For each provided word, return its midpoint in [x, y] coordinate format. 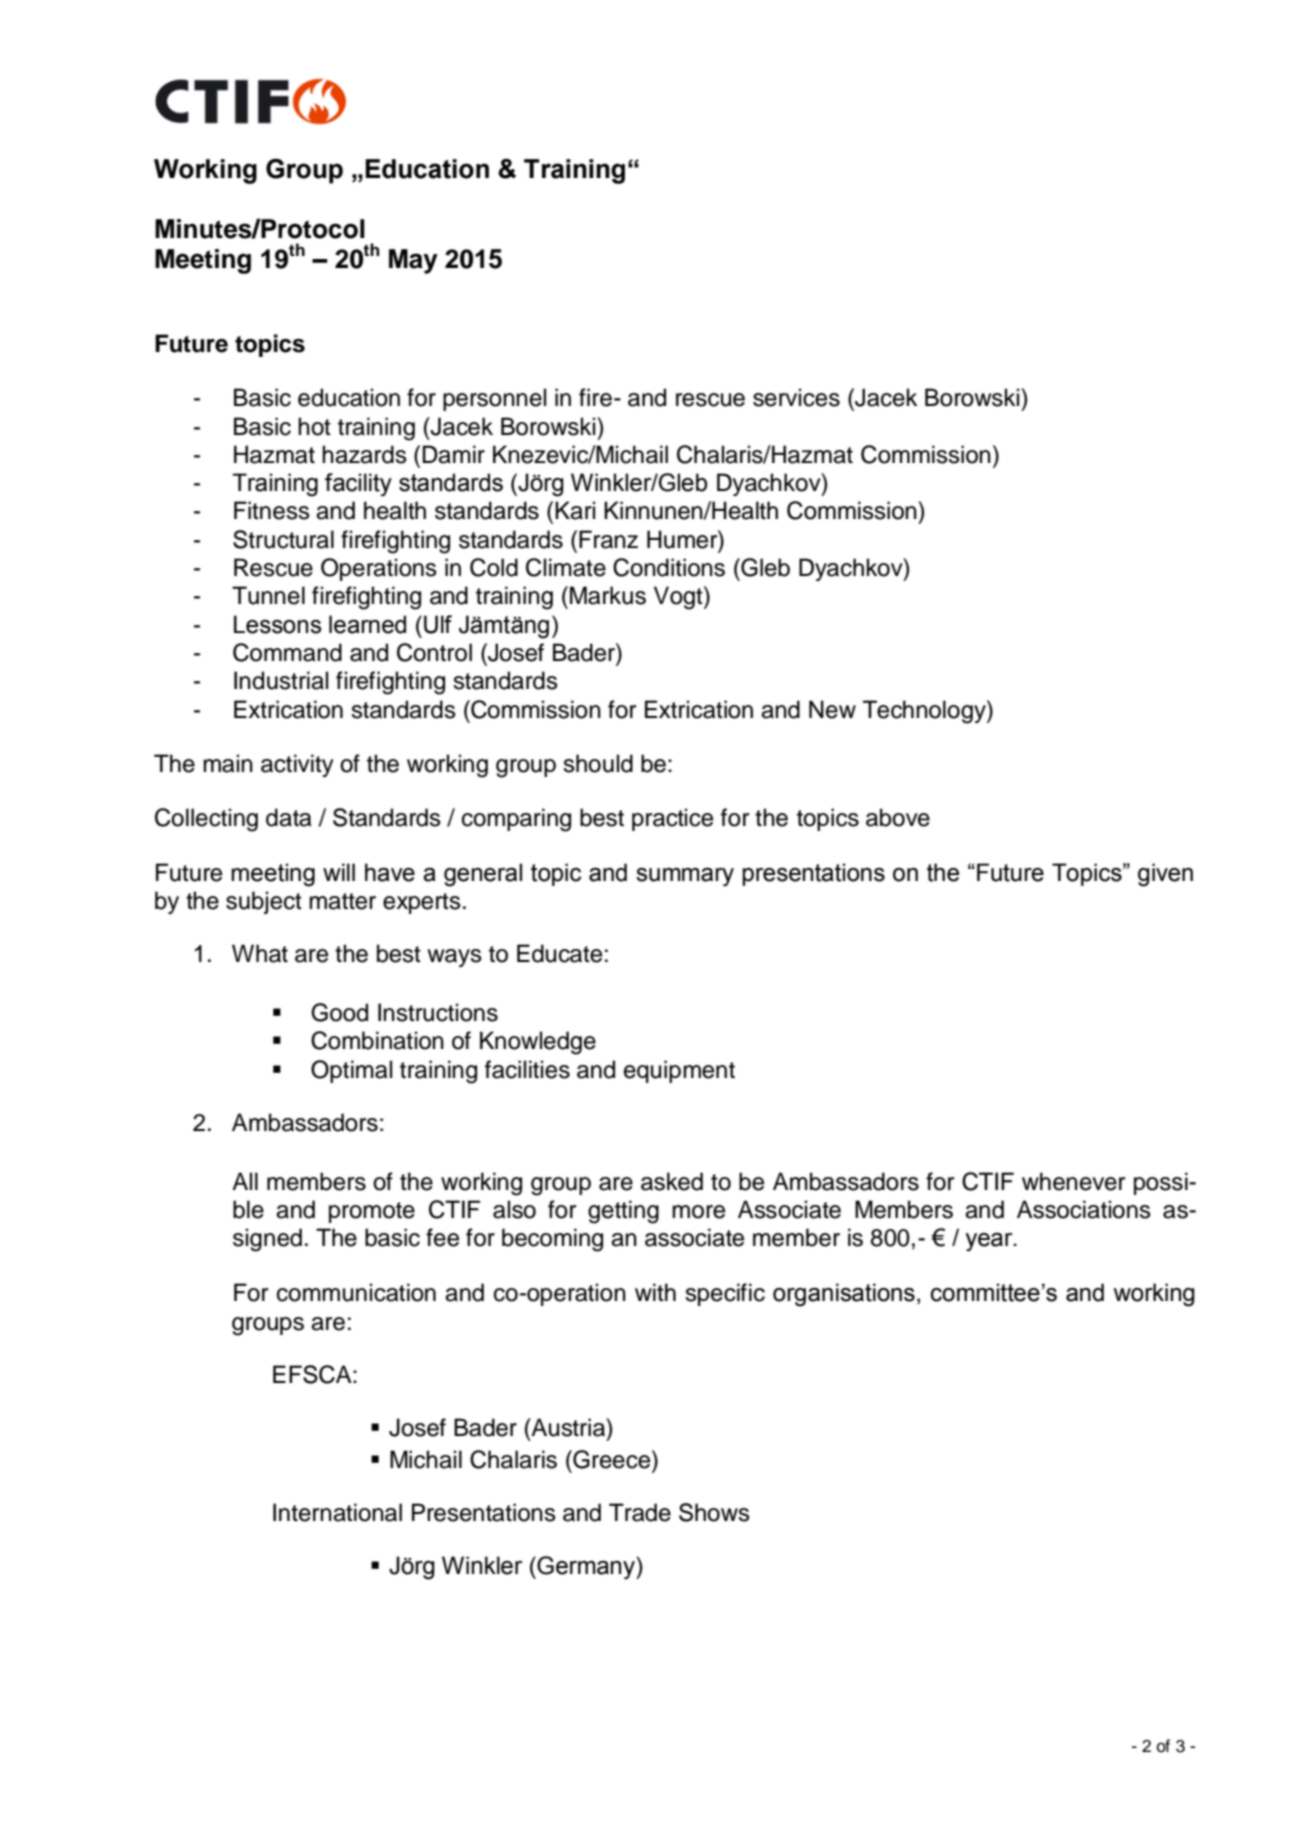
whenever [1073, 1181]
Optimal [351, 1071]
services [796, 397]
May [413, 261]
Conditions [669, 567]
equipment [679, 1071]
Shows [714, 1512]
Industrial [281, 680]
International [337, 1512]
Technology [925, 712]
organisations [844, 1295]
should [598, 763]
